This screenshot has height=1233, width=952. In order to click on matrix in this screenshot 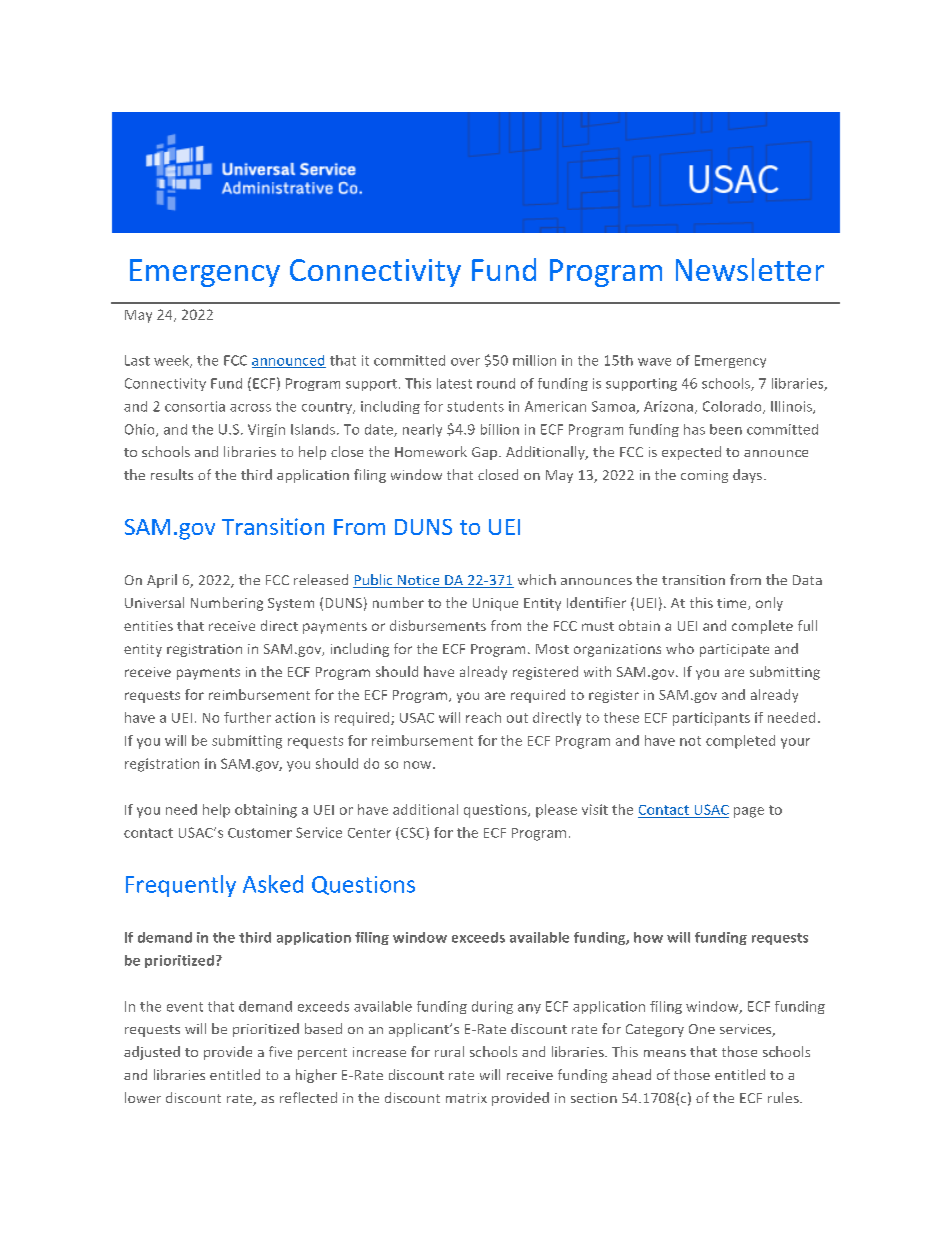, I will do `click(466, 1098)`.
